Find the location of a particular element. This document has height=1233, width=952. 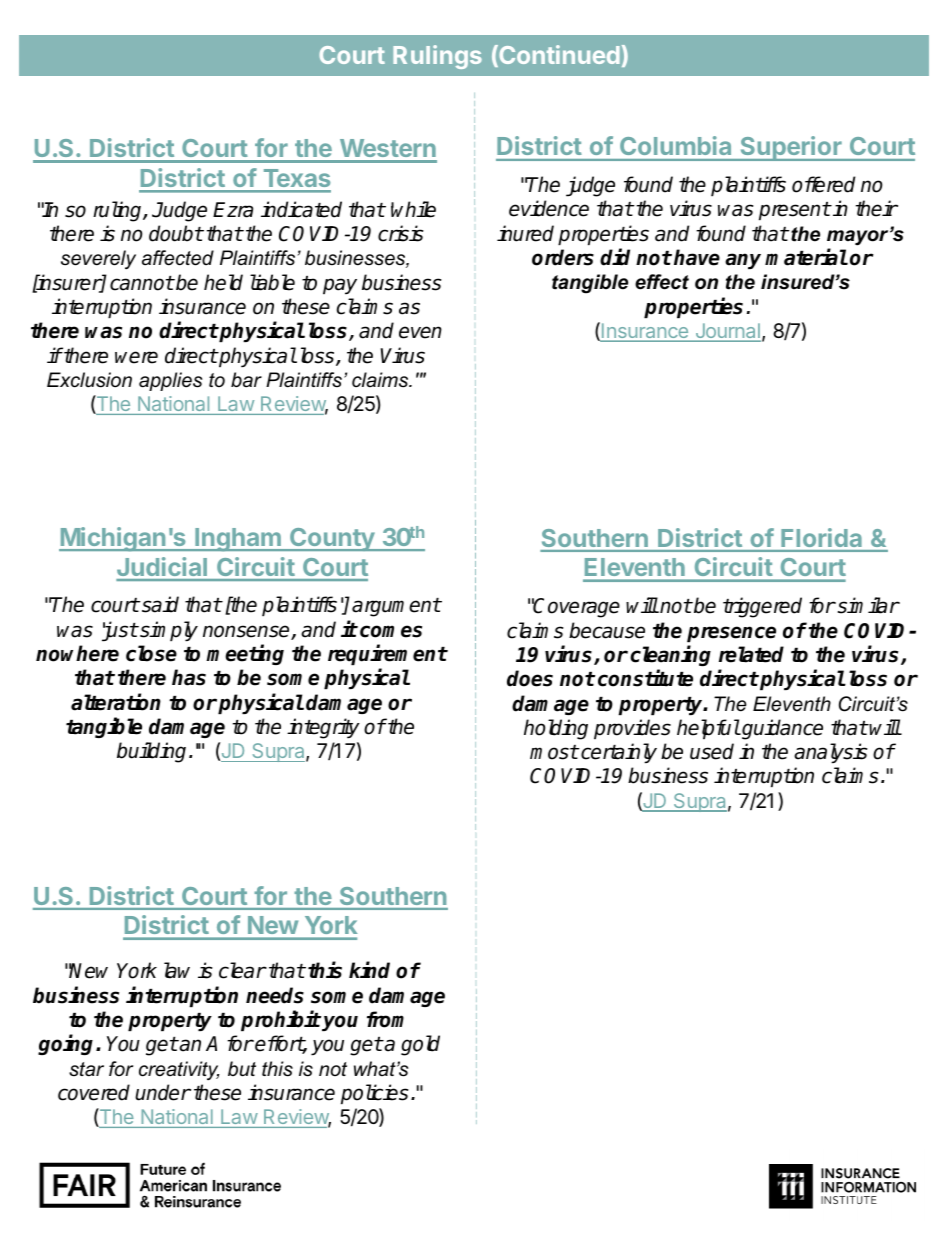

building is located at coordinates (151, 752).
